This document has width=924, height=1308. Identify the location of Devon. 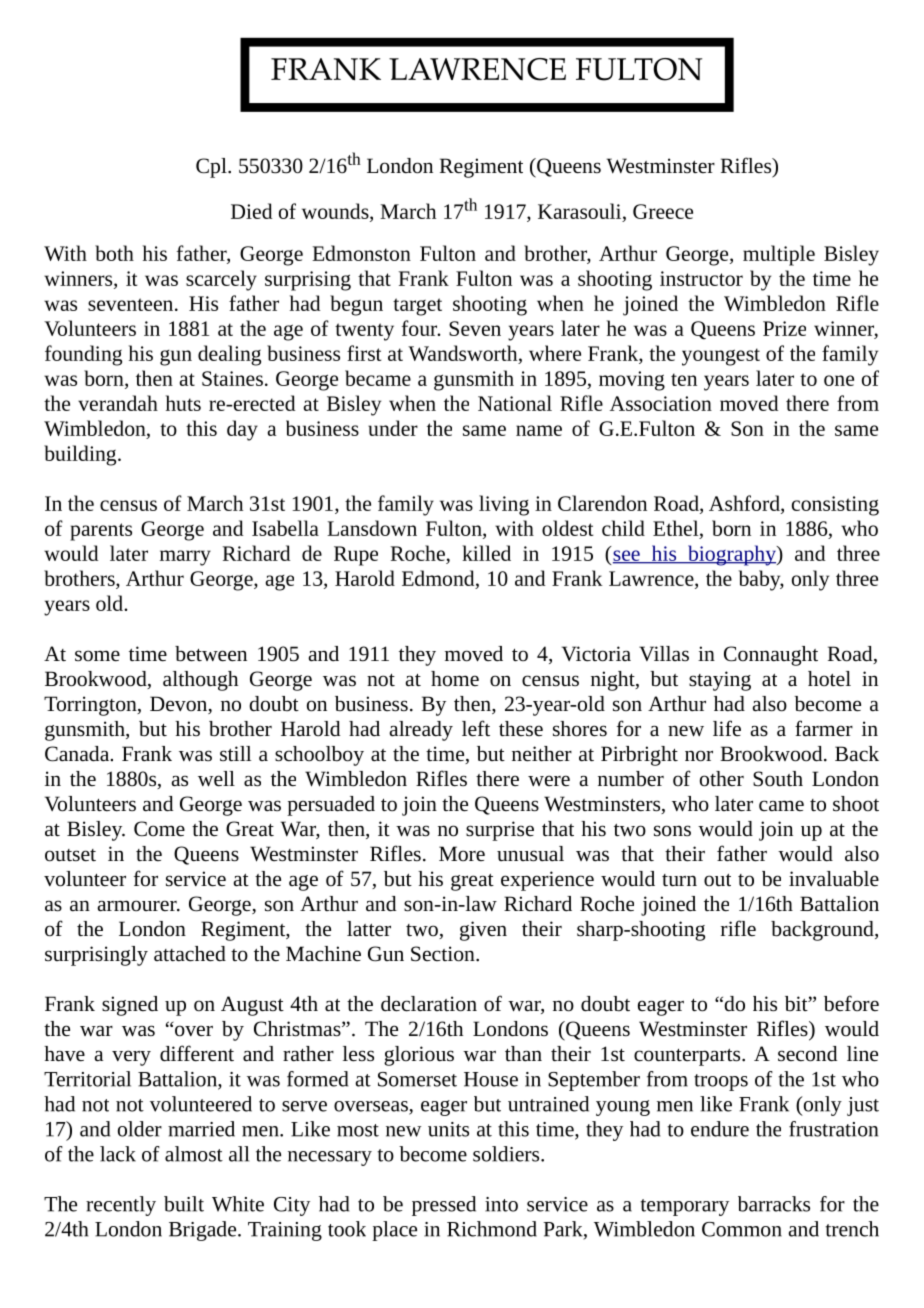
(180, 705).
